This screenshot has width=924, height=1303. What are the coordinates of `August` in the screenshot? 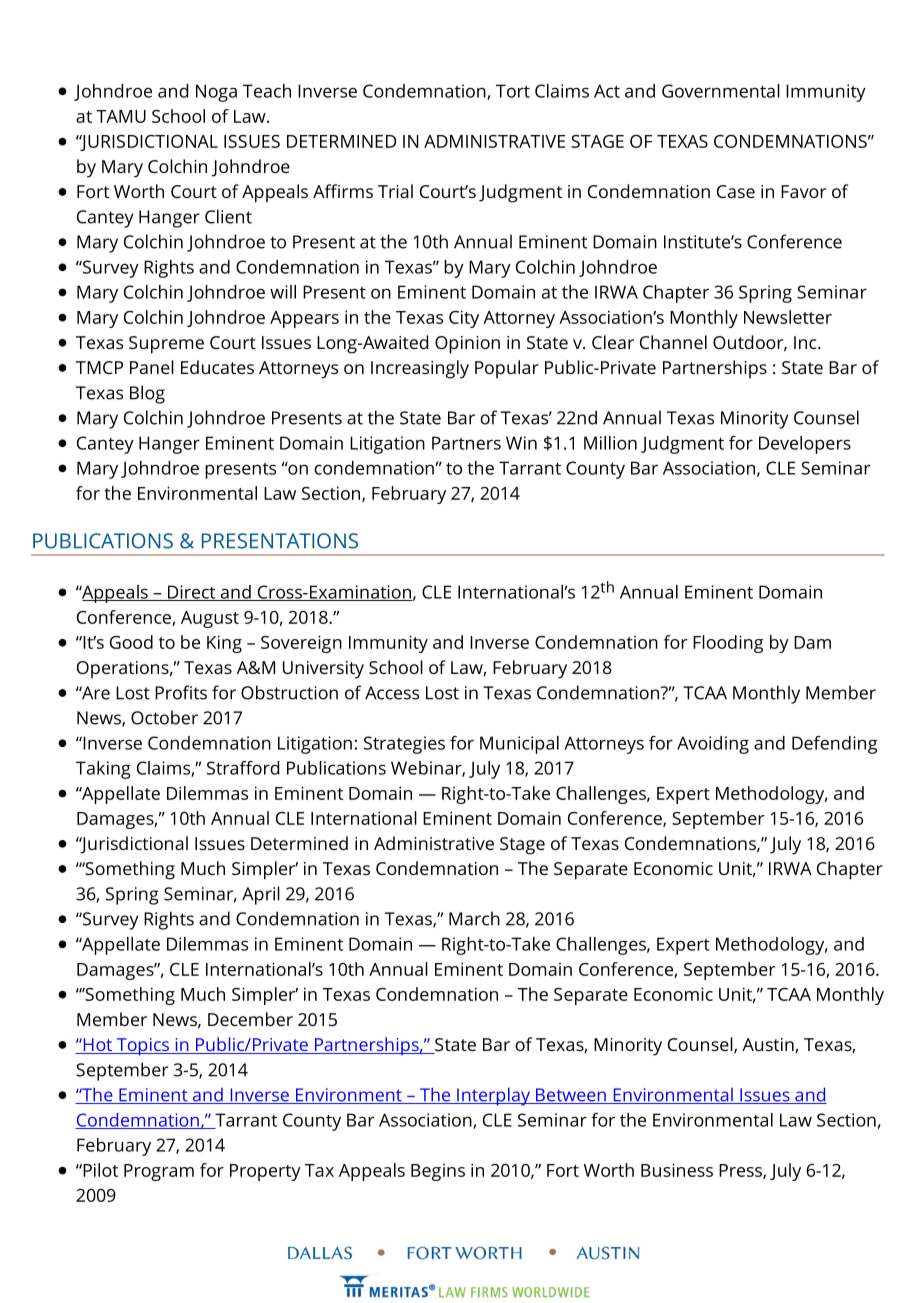 It's located at (210, 619).
